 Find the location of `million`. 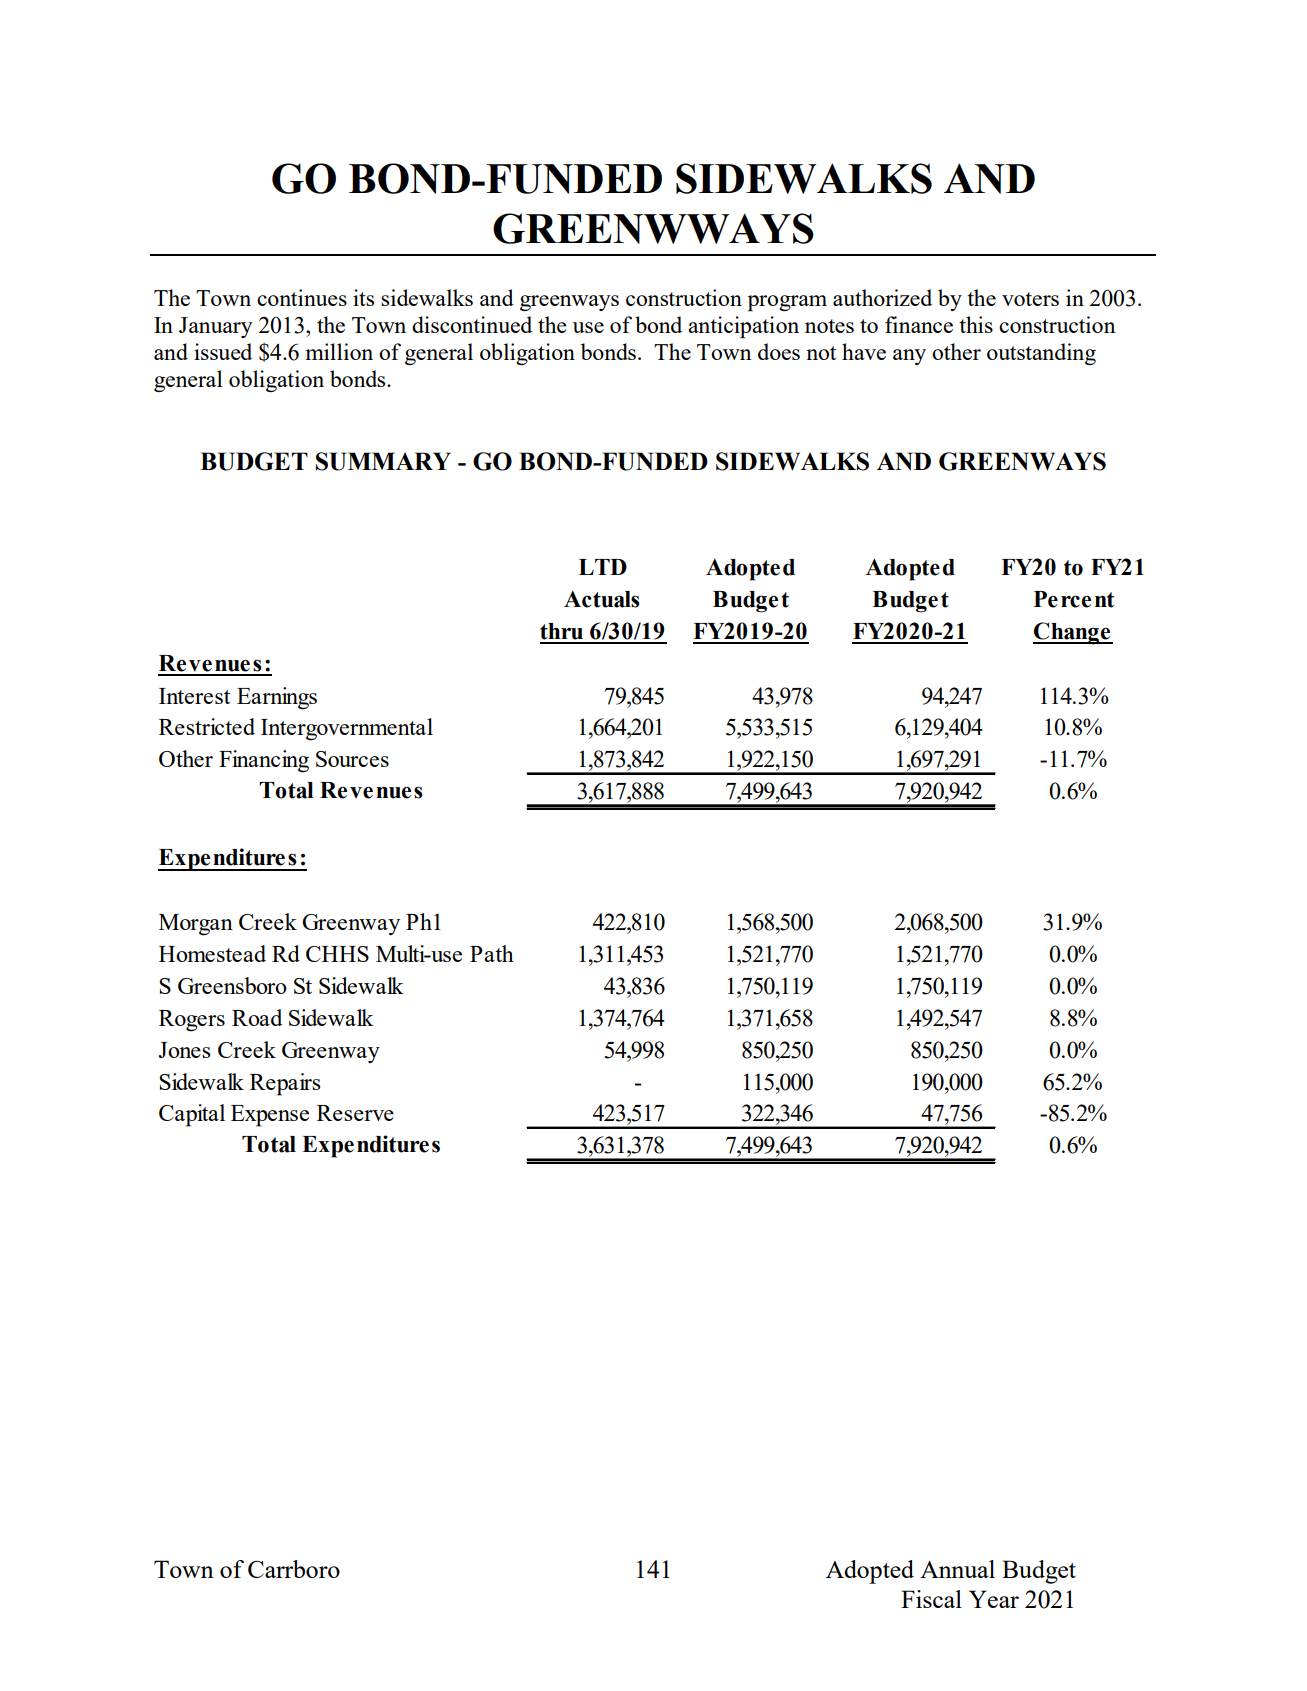

million is located at coordinates (339, 351).
